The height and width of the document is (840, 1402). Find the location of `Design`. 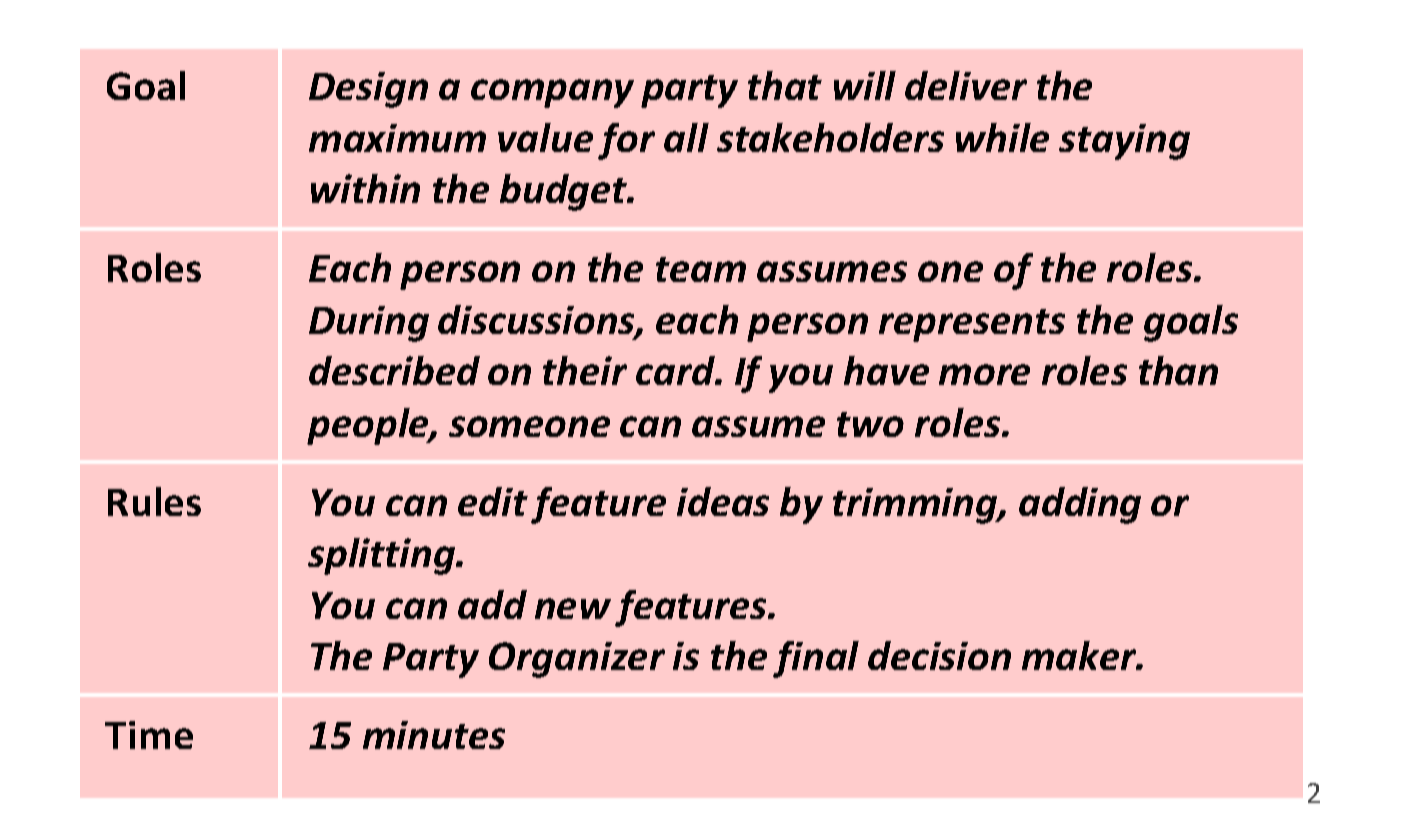

Design is located at coordinates (368, 90).
